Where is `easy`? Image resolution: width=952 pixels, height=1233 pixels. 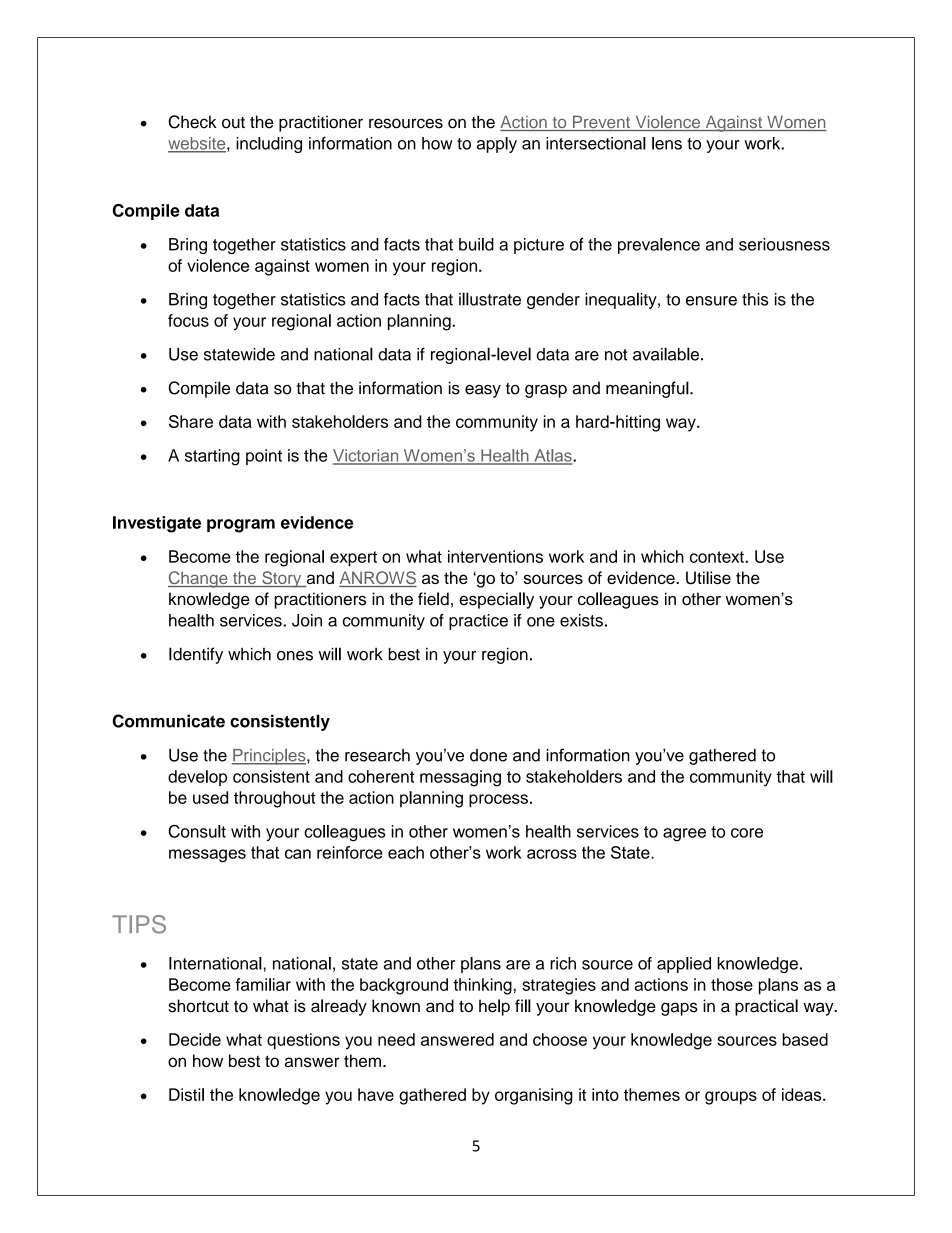 easy is located at coordinates (483, 391).
